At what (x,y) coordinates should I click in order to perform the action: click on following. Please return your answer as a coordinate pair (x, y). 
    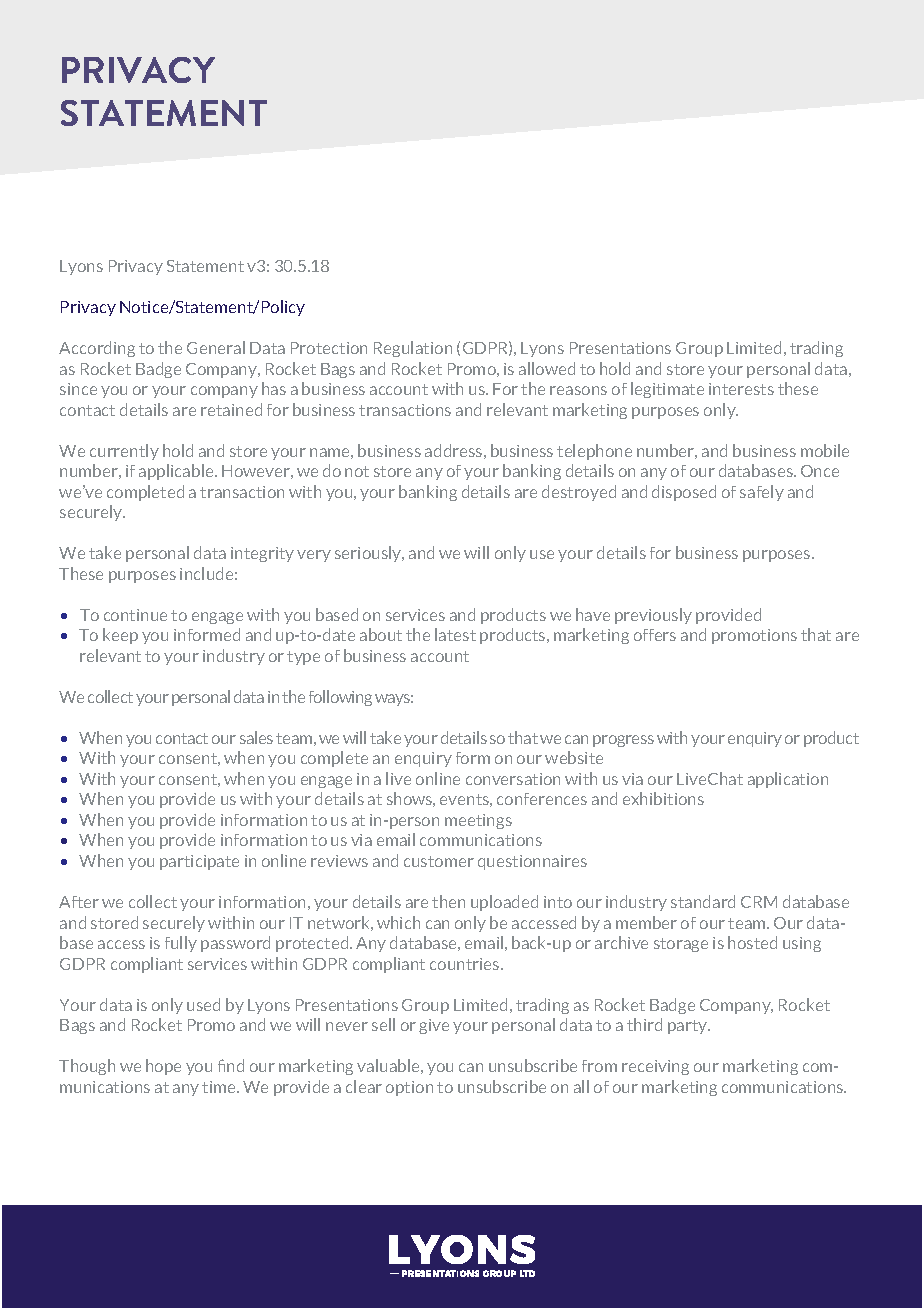
    Looking at the image, I should click on (340, 698).
